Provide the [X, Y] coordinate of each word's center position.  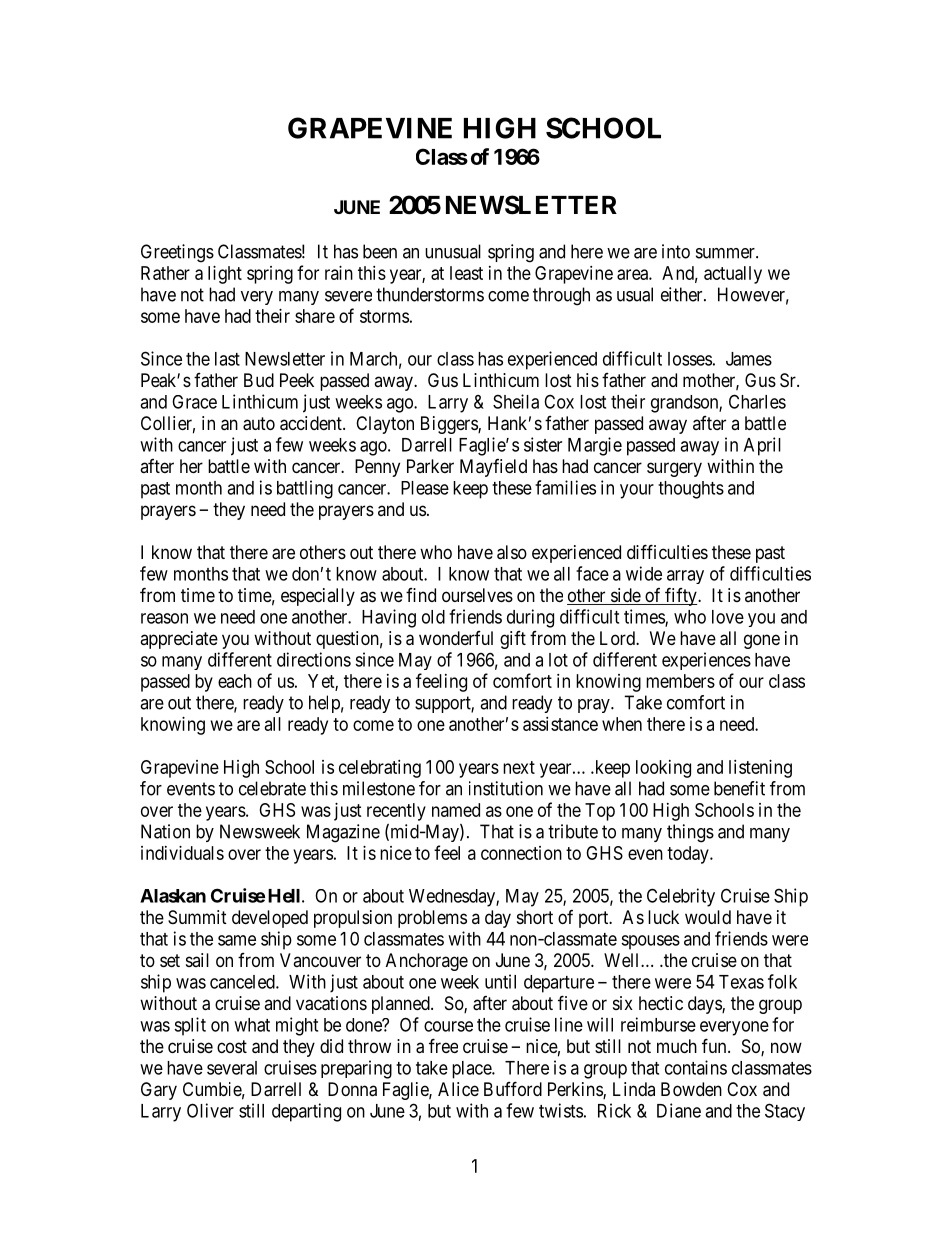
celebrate [272, 788]
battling [305, 489]
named [456, 810]
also [512, 552]
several [232, 1068]
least [466, 273]
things [690, 833]
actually [733, 275]
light [225, 275]
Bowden [691, 1089]
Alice [458, 1089]
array [685, 577]
